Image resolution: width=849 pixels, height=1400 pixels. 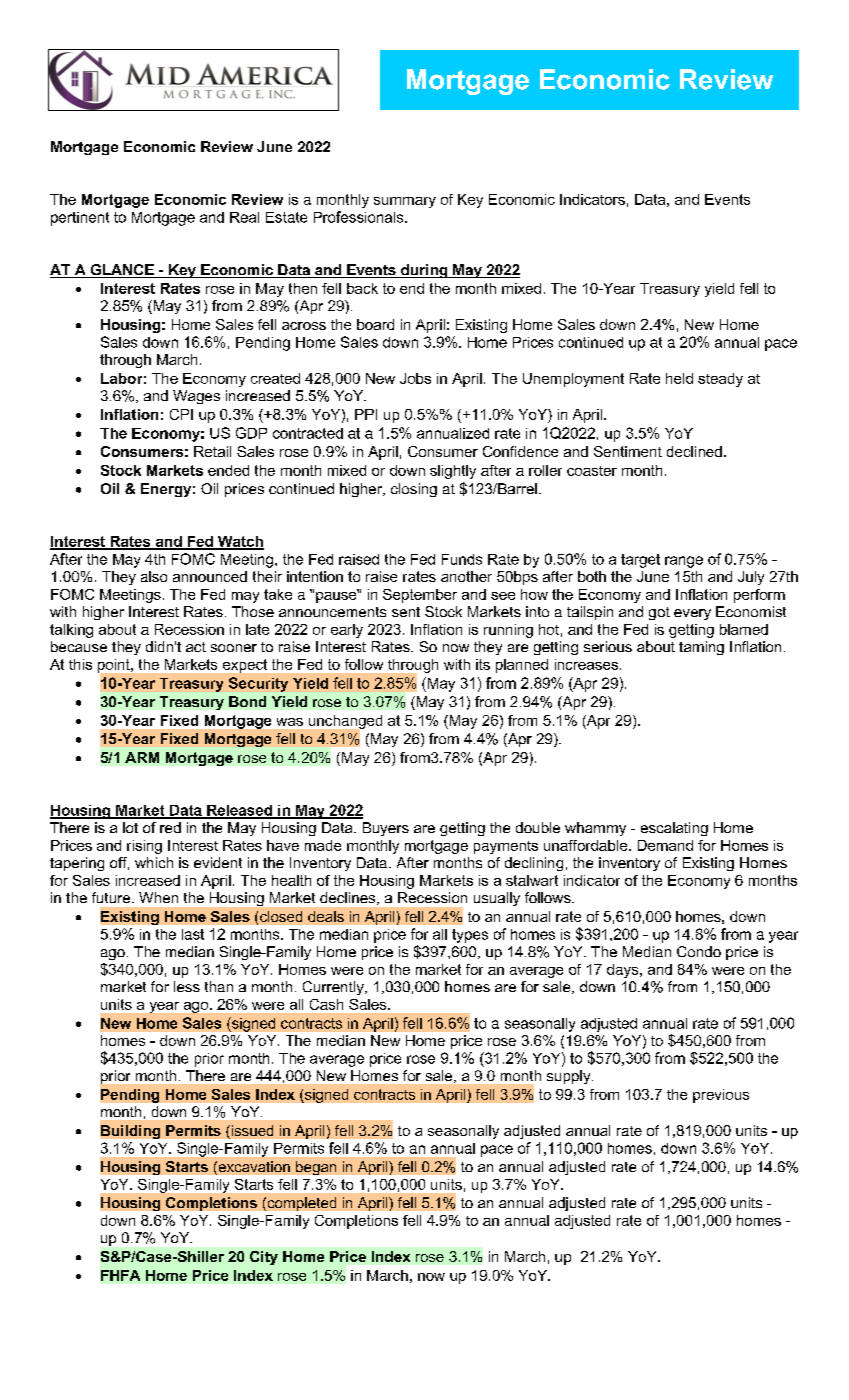 I want to click on FHFA, so click(x=120, y=1275).
